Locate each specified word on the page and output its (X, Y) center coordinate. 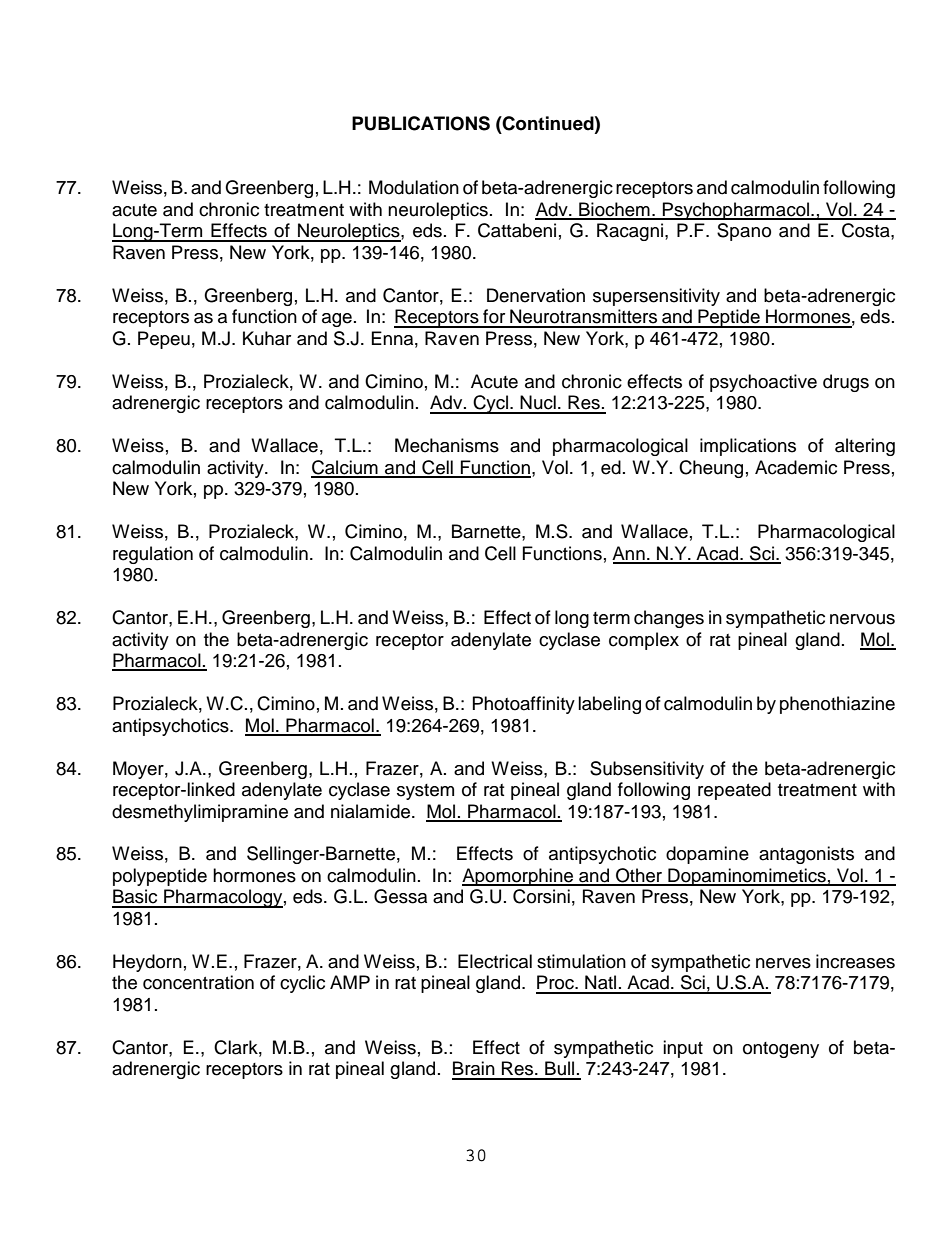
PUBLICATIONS (421, 123)
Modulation (414, 187)
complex (644, 641)
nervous (862, 619)
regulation (153, 555)
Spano (744, 232)
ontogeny (781, 1050)
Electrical (495, 961)
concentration (198, 982)
